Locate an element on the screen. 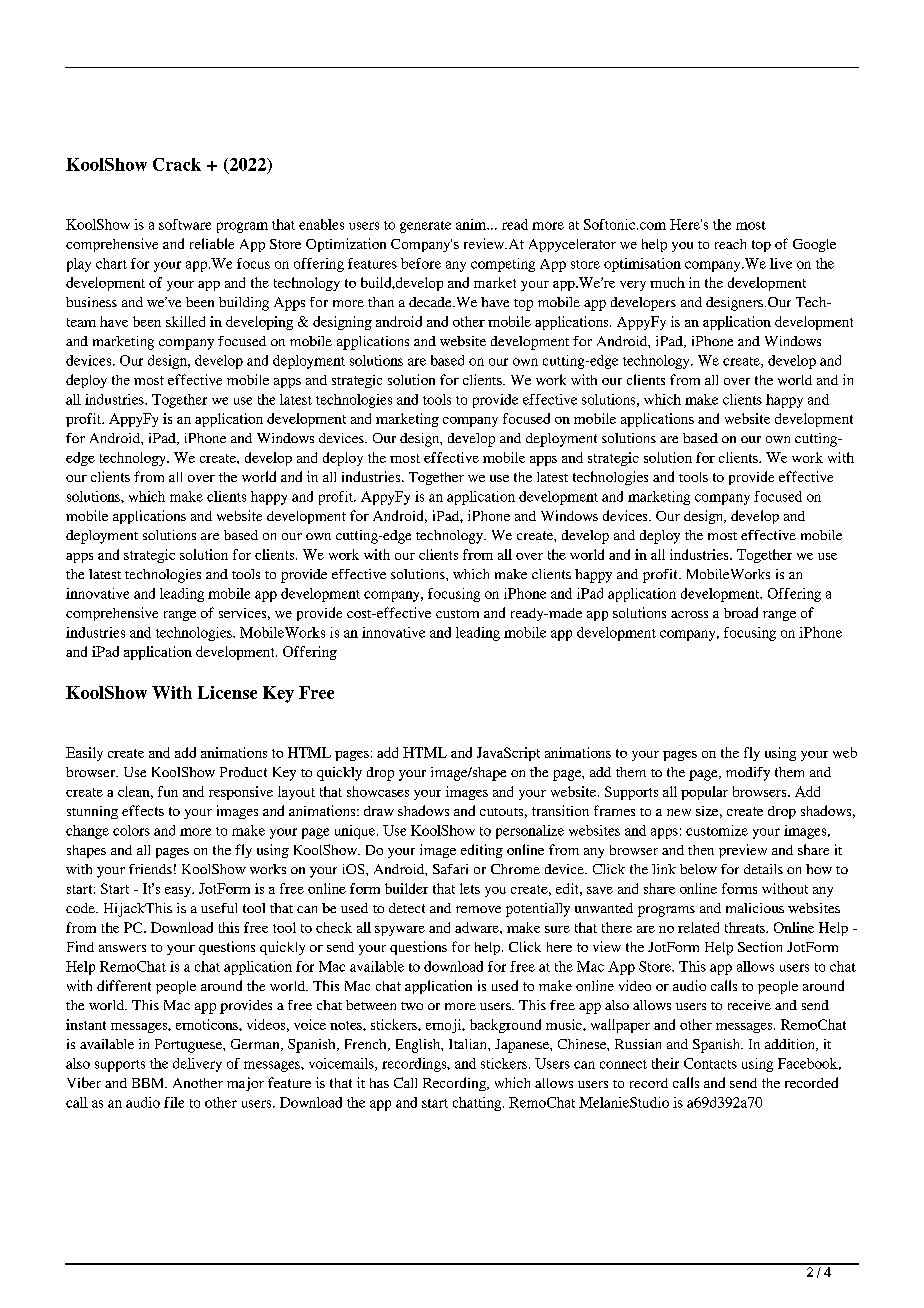 This screenshot has width=924, height=1308. Crack is located at coordinates (177, 164).
